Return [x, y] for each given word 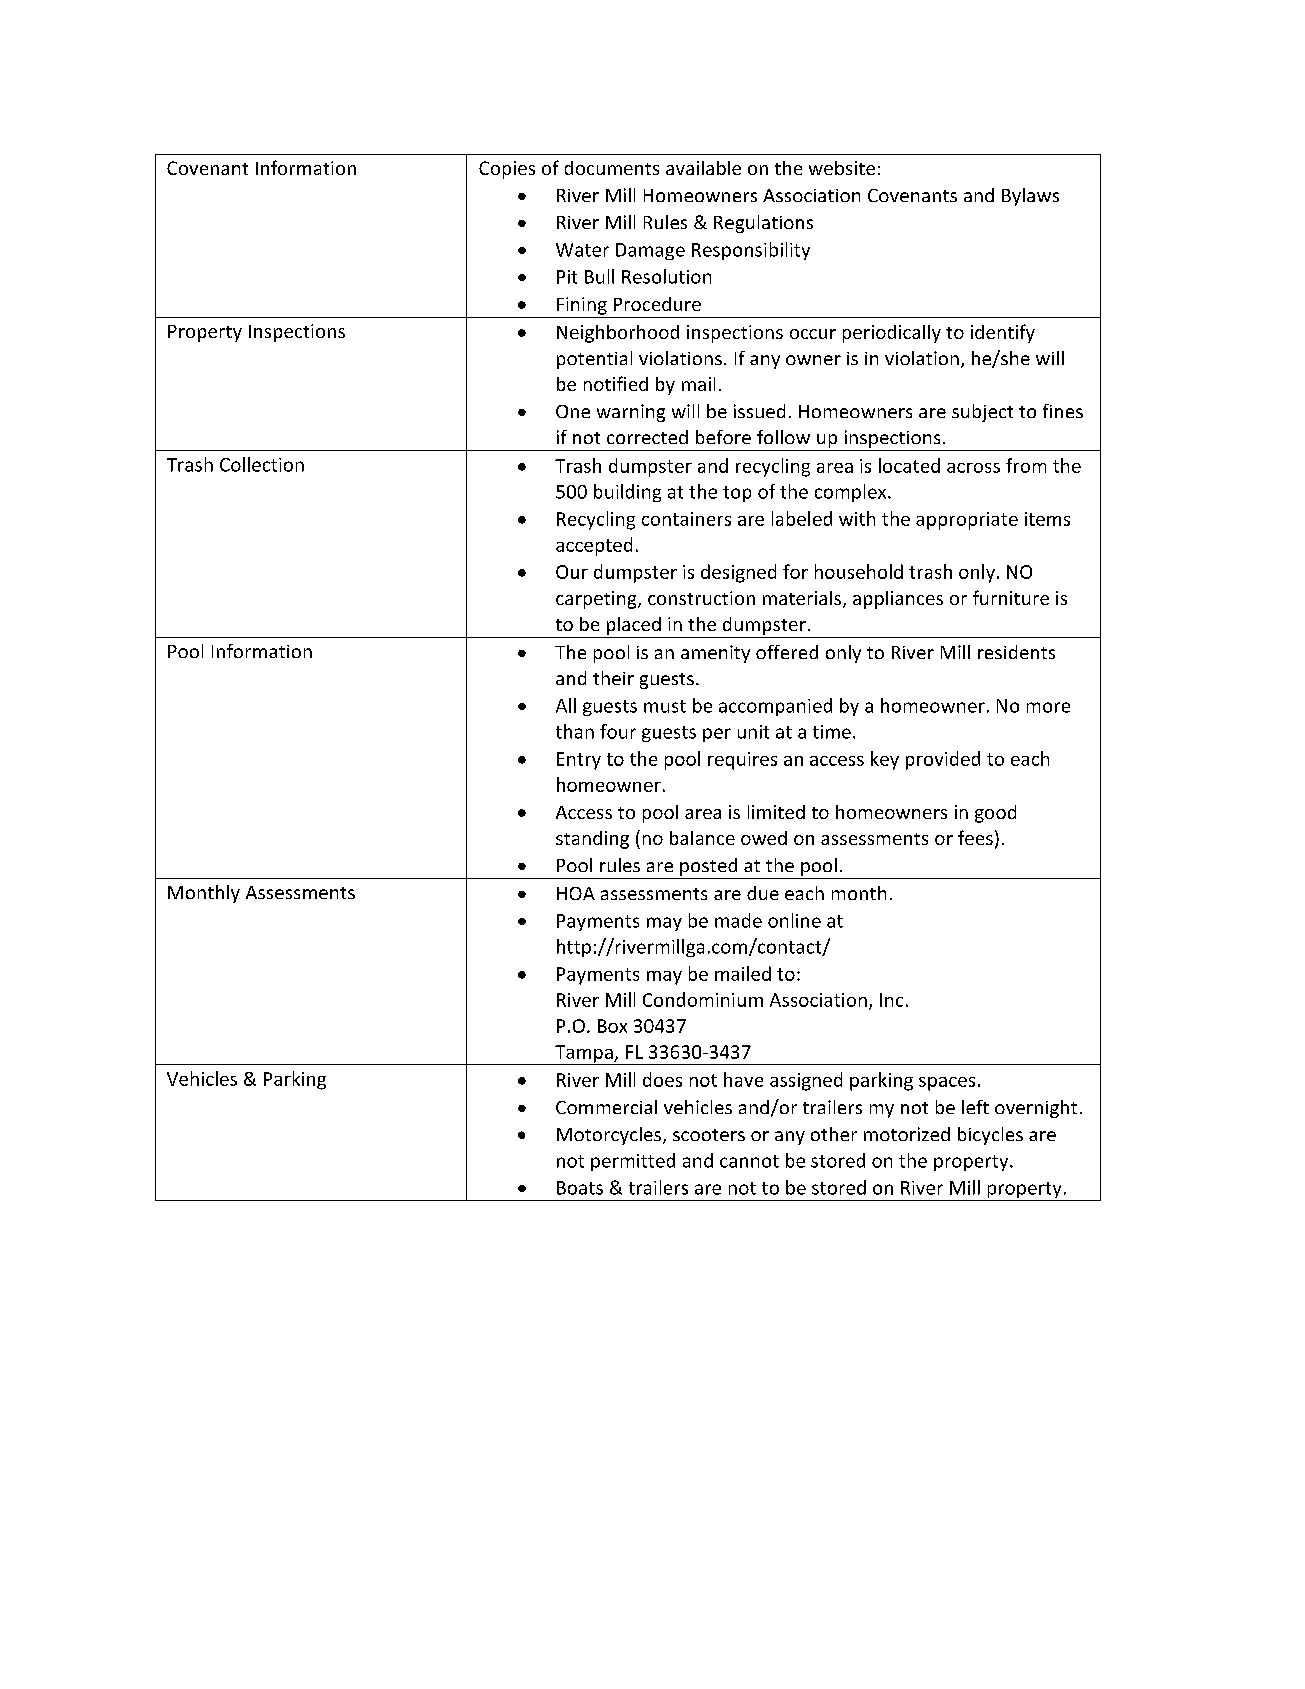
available [703, 168]
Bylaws [1030, 197]
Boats [580, 1188]
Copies [507, 170]
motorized [907, 1134]
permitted [633, 1162]
